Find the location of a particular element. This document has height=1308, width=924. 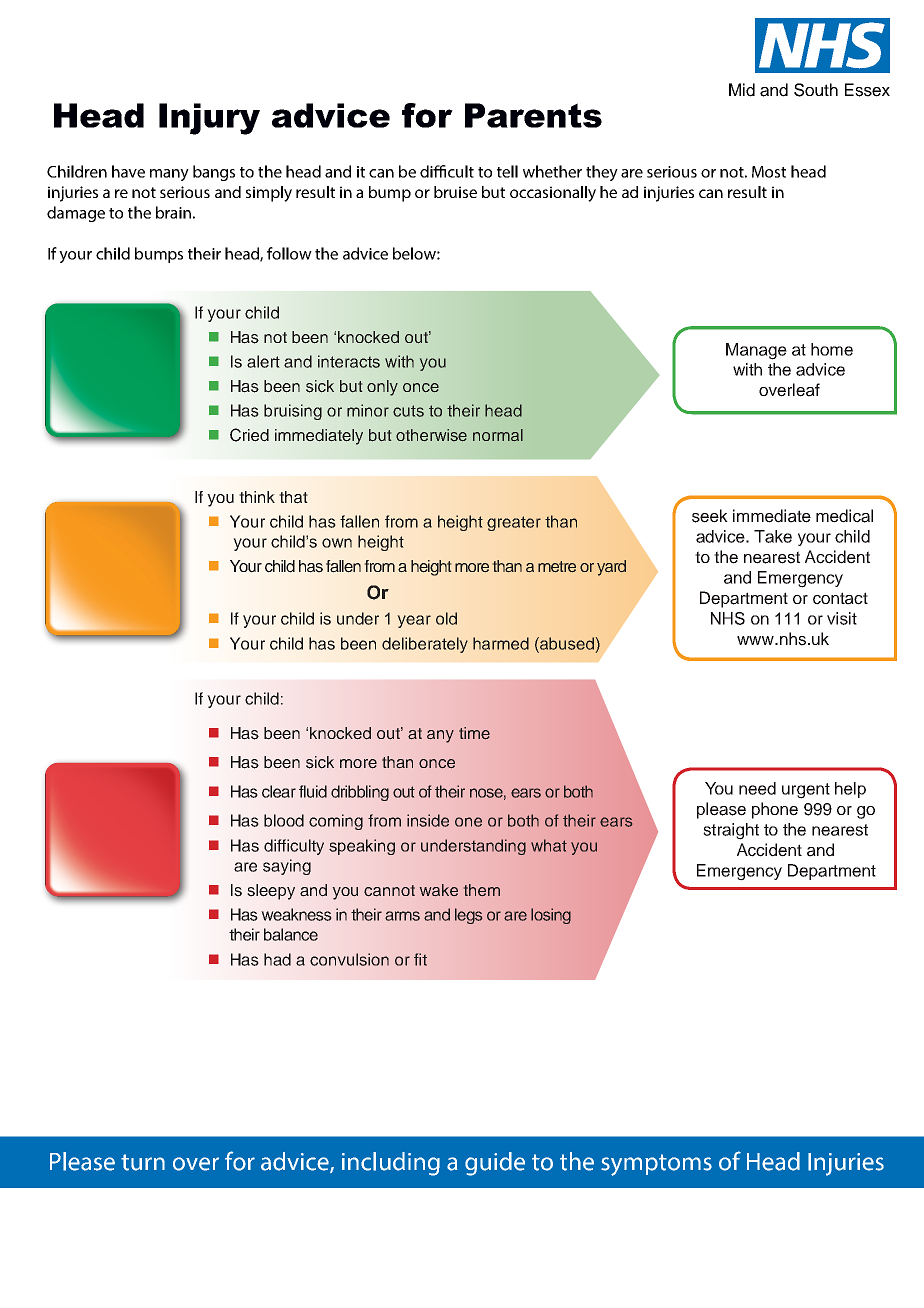

visit is located at coordinates (842, 618).
